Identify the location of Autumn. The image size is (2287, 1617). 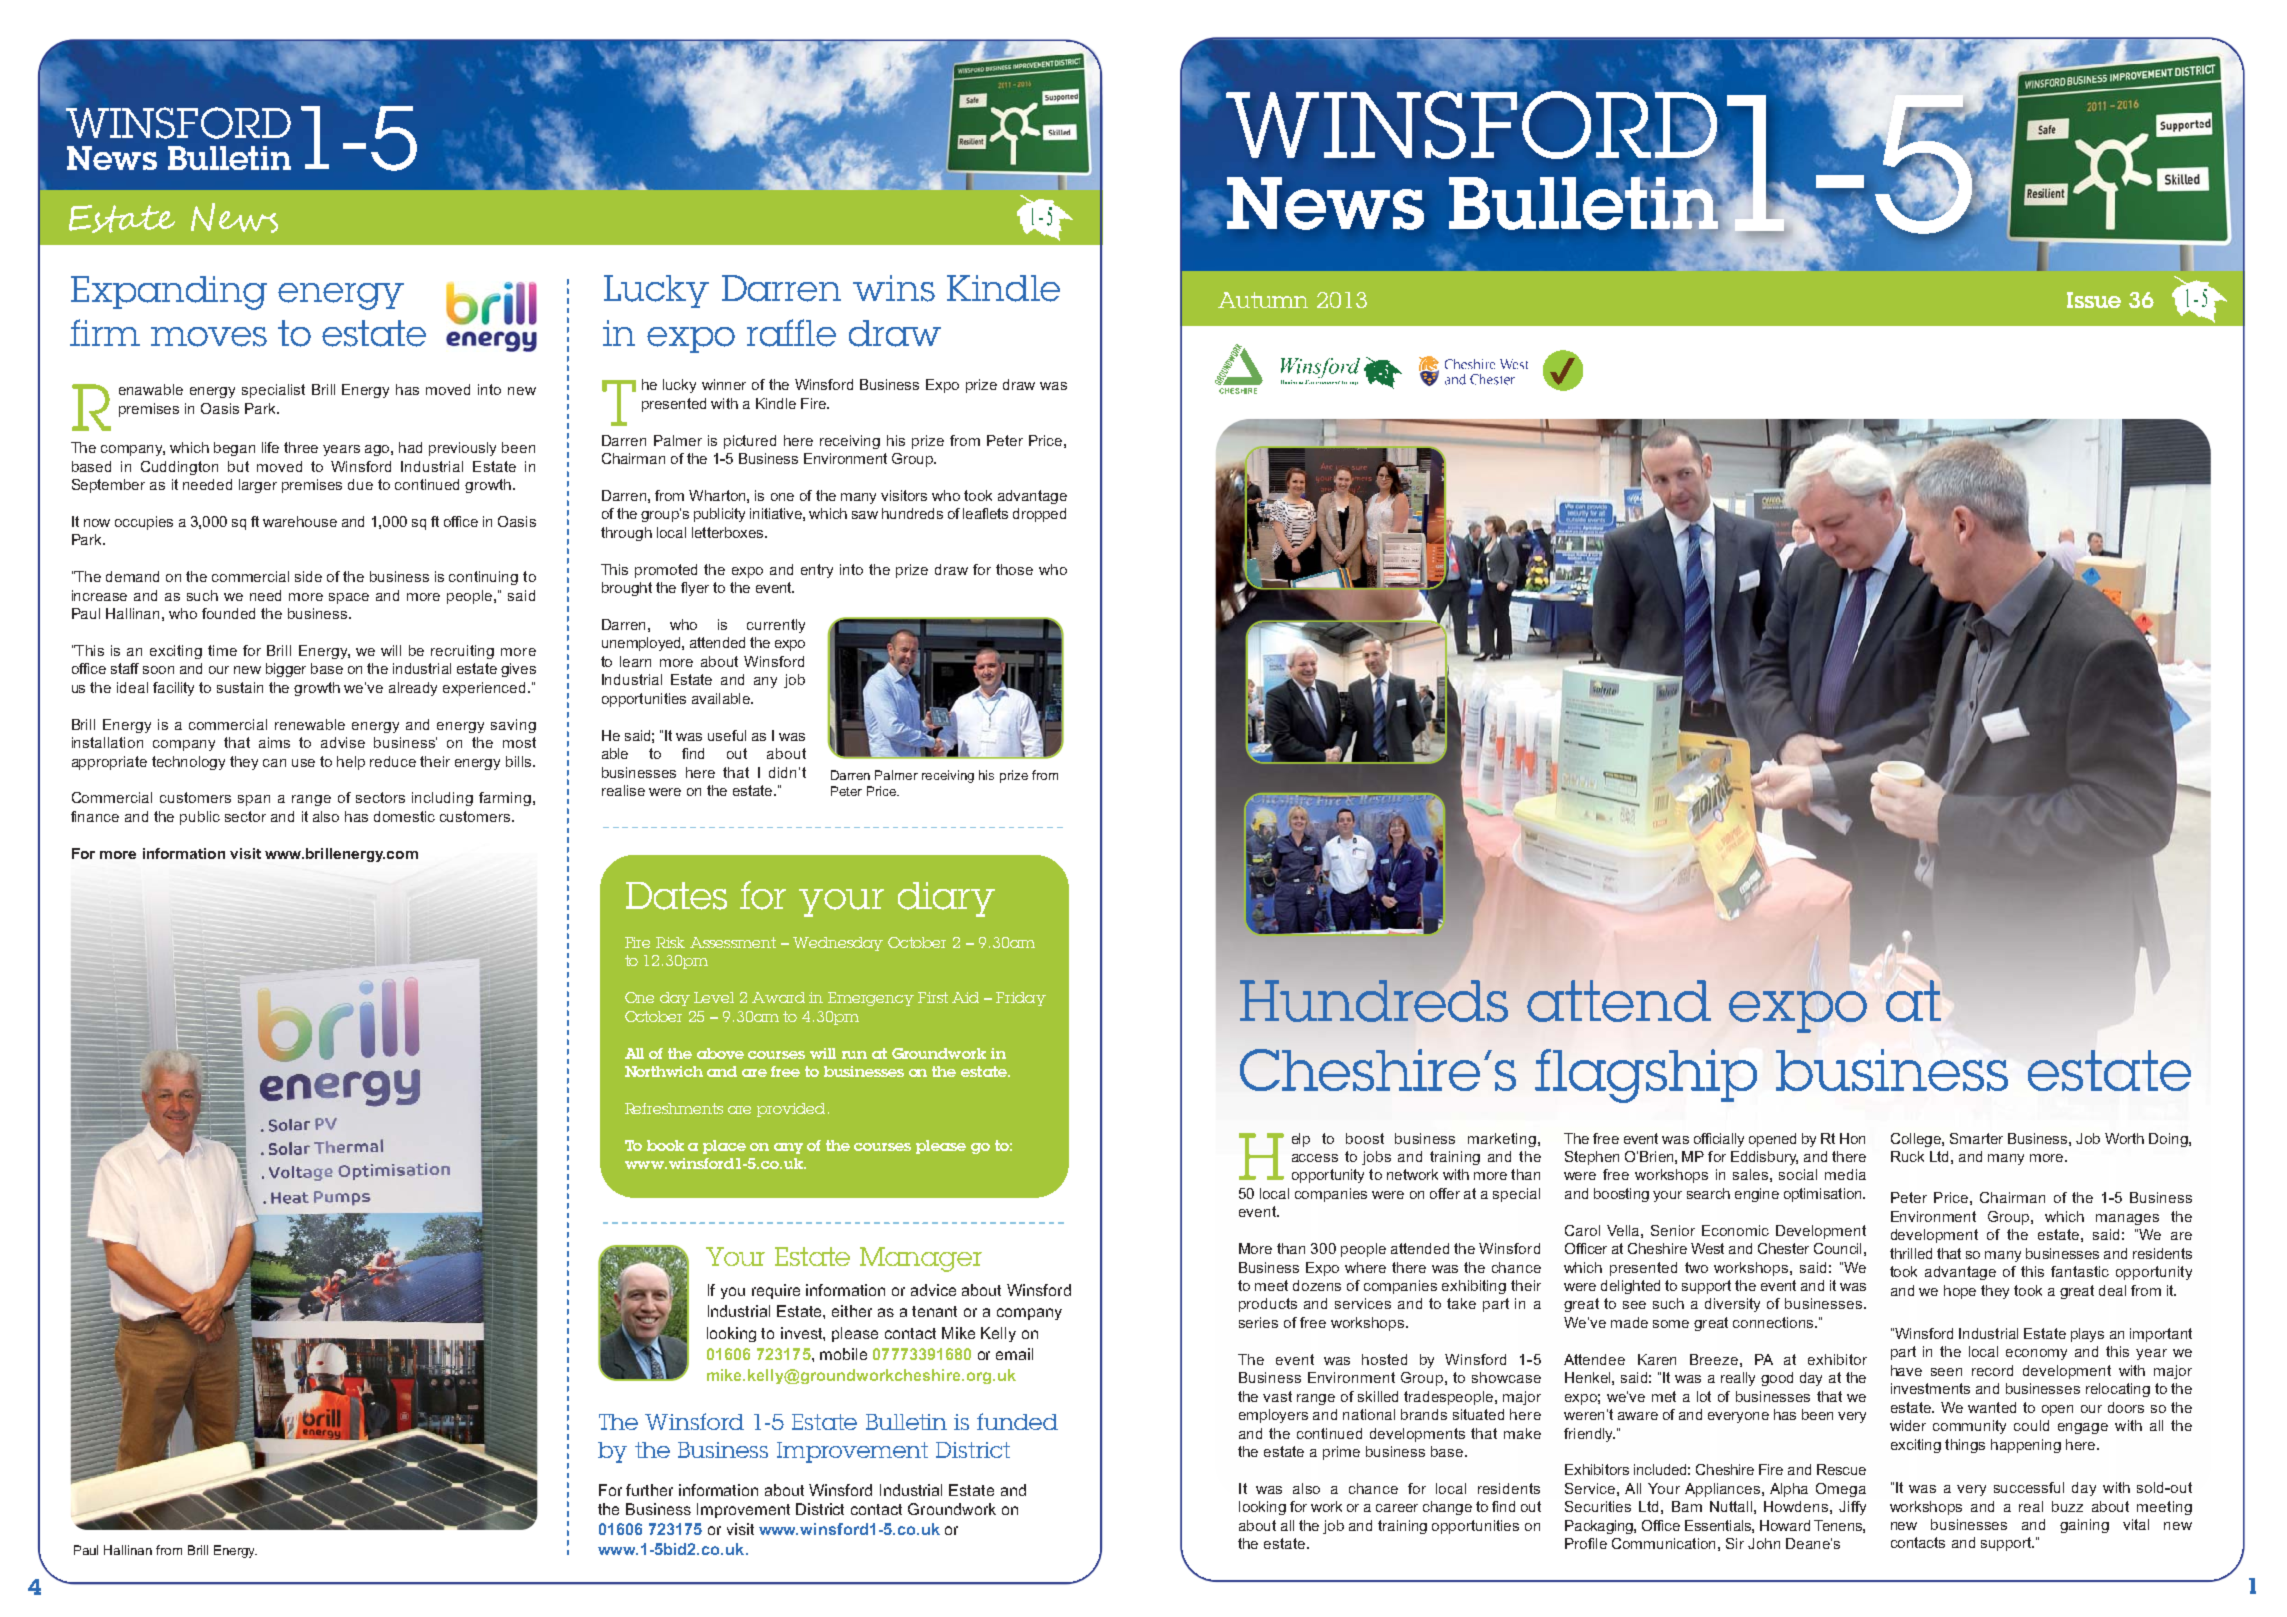
(1263, 300).
